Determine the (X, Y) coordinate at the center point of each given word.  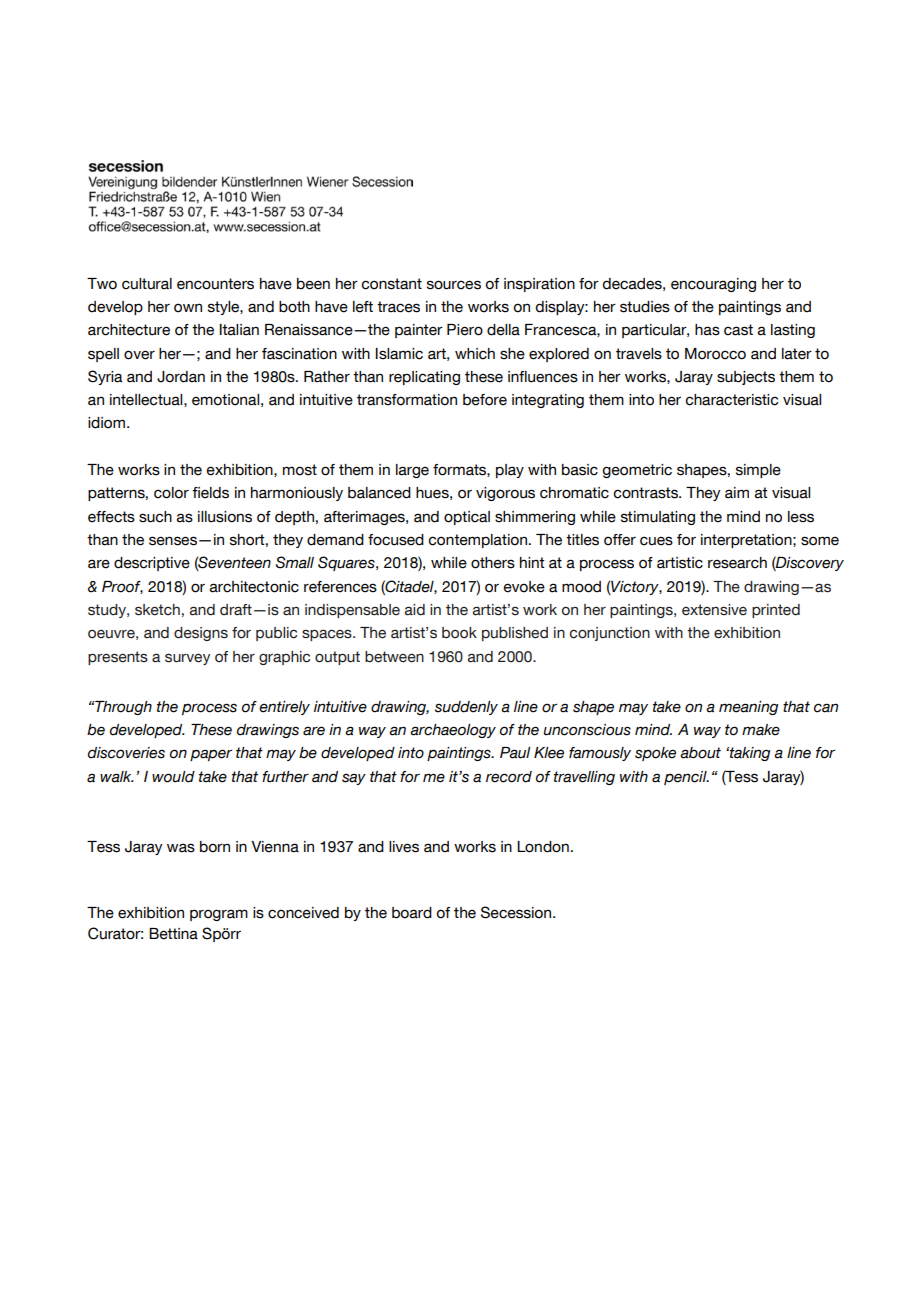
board (412, 913)
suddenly (466, 708)
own (188, 308)
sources (454, 285)
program (219, 915)
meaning (749, 708)
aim (737, 493)
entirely (284, 708)
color (171, 493)
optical (467, 518)
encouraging (713, 285)
